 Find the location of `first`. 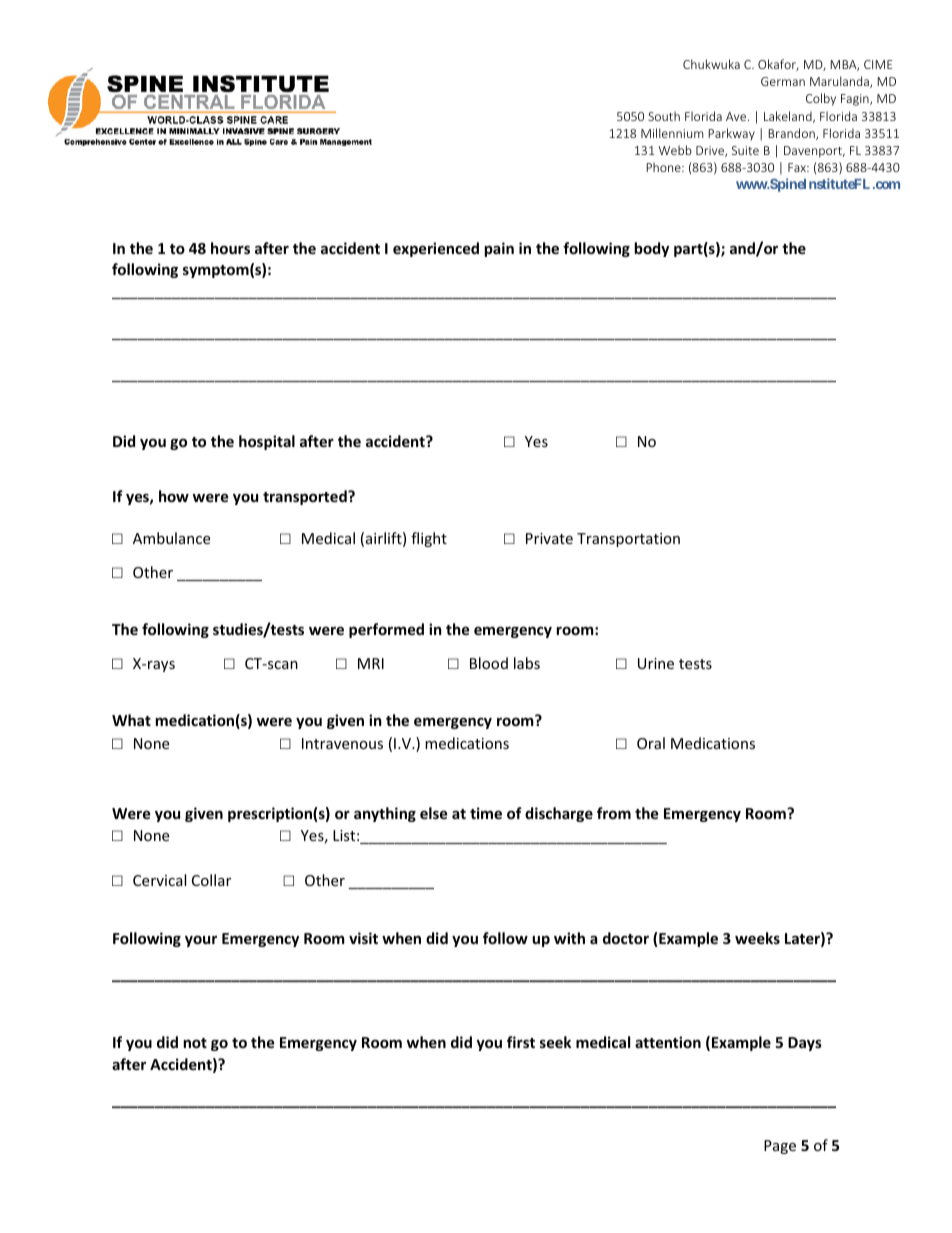

first is located at coordinates (521, 1042).
